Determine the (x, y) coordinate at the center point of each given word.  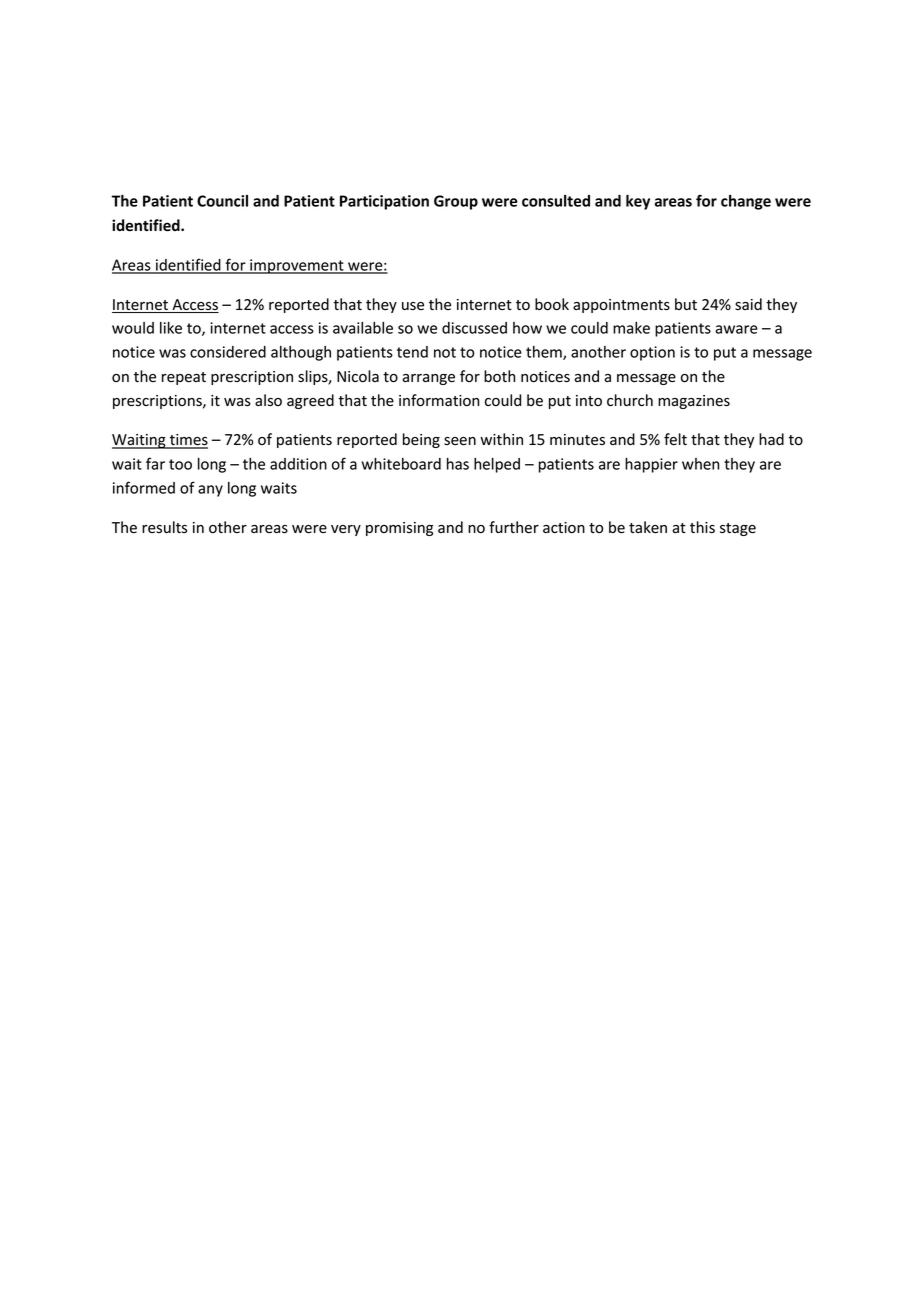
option (652, 353)
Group (456, 202)
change (746, 202)
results (164, 527)
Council (222, 201)
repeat (184, 378)
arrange (428, 379)
